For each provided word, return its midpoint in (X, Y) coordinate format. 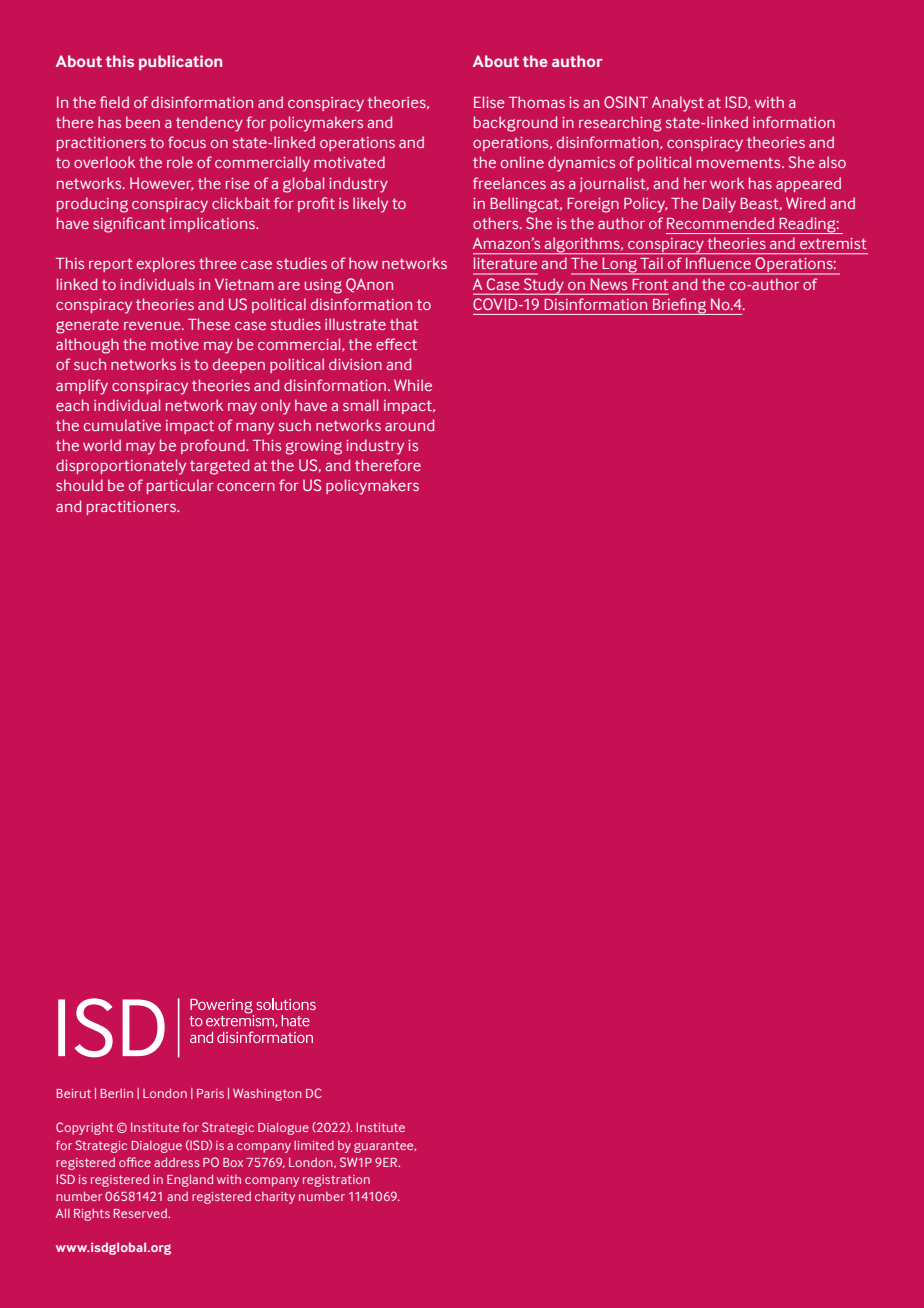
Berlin (117, 1093)
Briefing (680, 306)
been (143, 122)
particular (180, 486)
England (190, 1180)
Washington (267, 1094)
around (409, 425)
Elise (489, 102)
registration (336, 1181)
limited (314, 1145)
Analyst (678, 104)
